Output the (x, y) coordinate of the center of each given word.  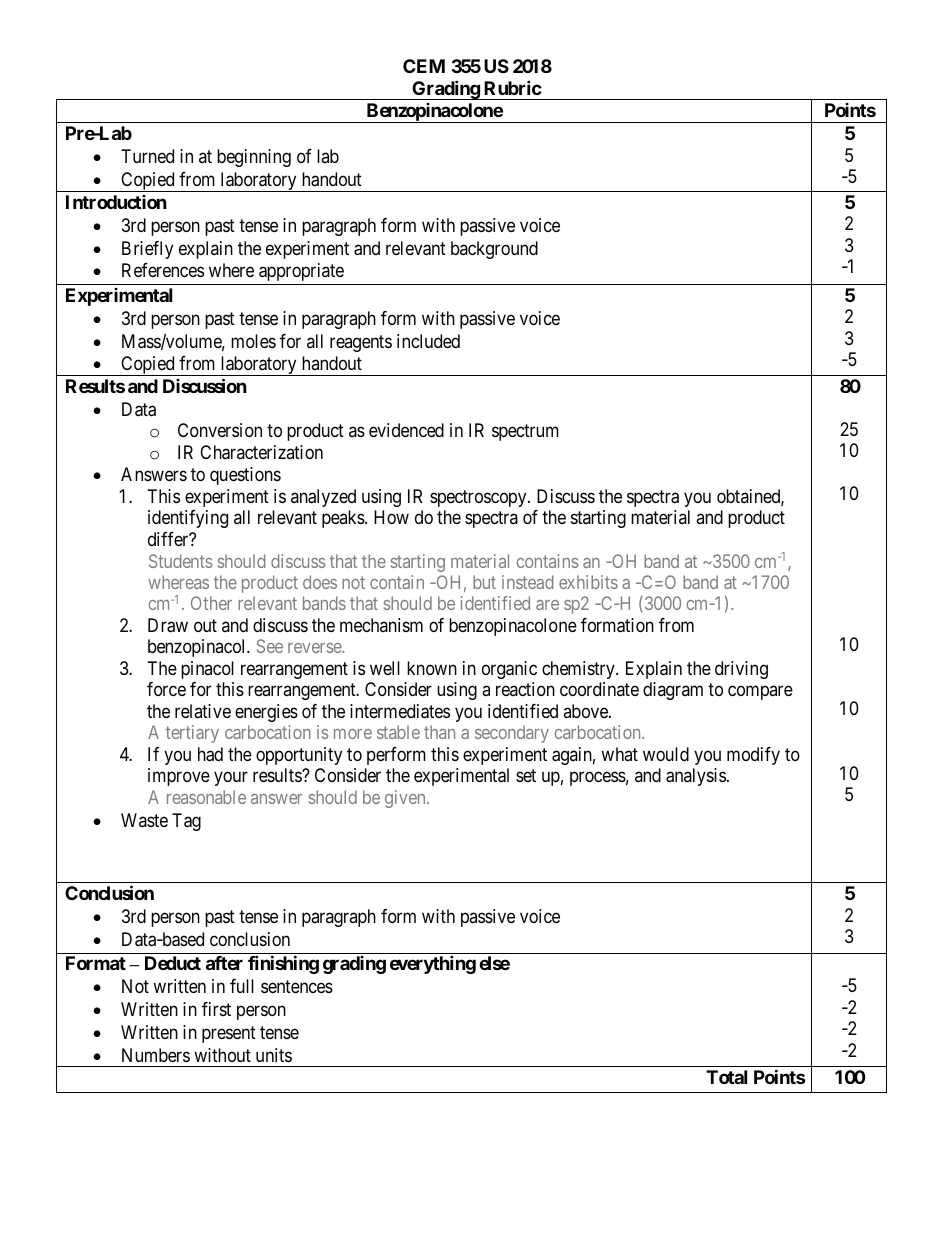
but (484, 582)
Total (726, 1077)
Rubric (513, 87)
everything (433, 965)
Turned (147, 156)
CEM (424, 66)
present (229, 1034)
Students (180, 561)
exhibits (588, 582)
